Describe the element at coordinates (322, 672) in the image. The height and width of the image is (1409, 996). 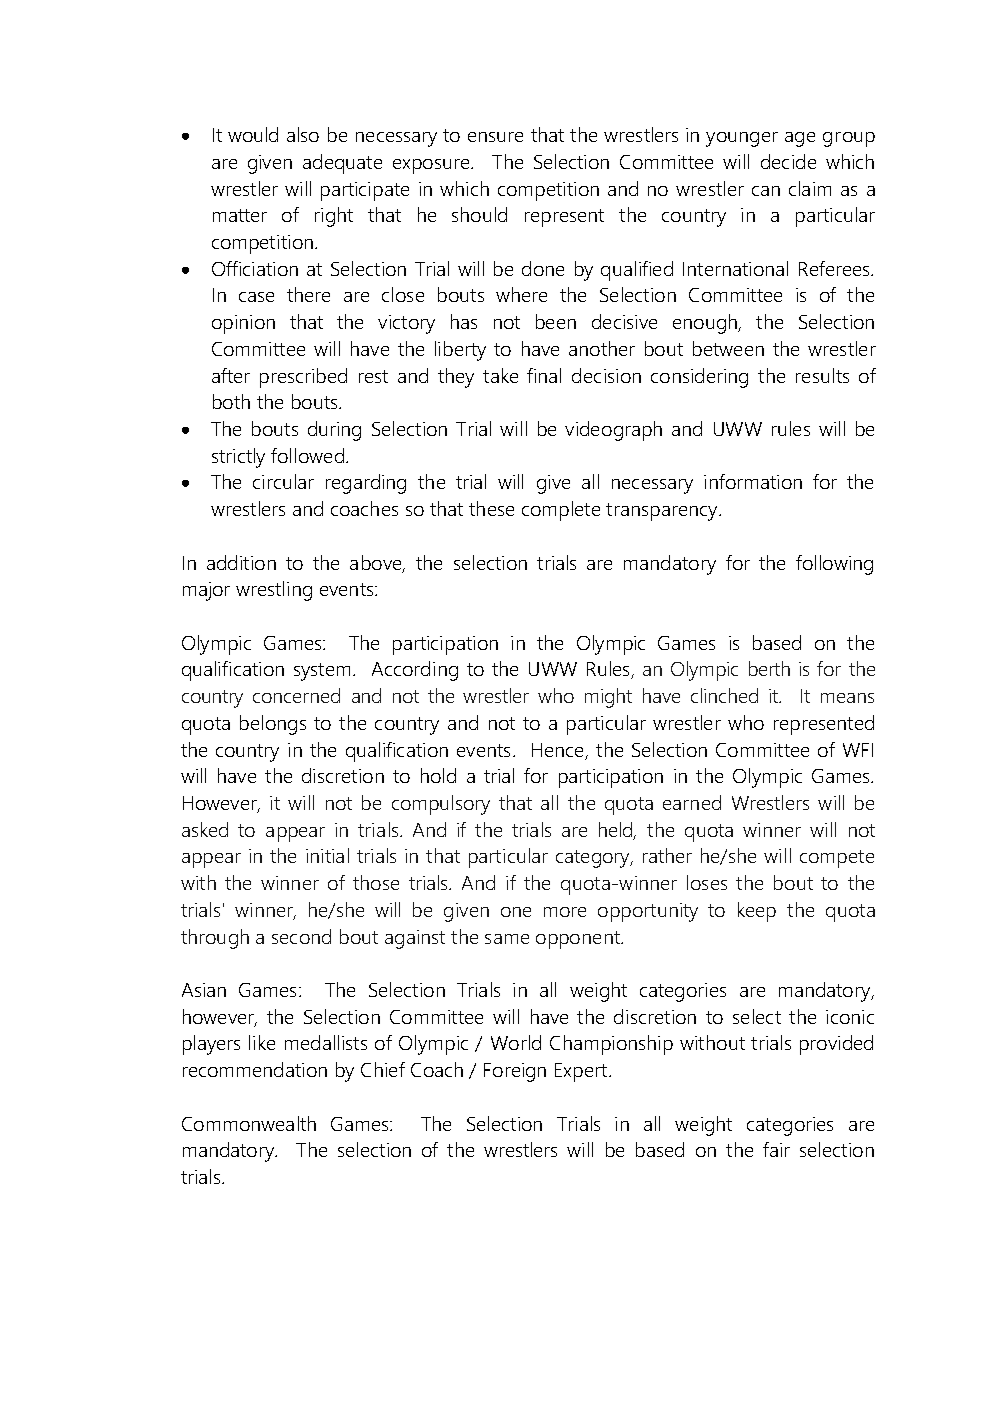
I see `system` at that location.
